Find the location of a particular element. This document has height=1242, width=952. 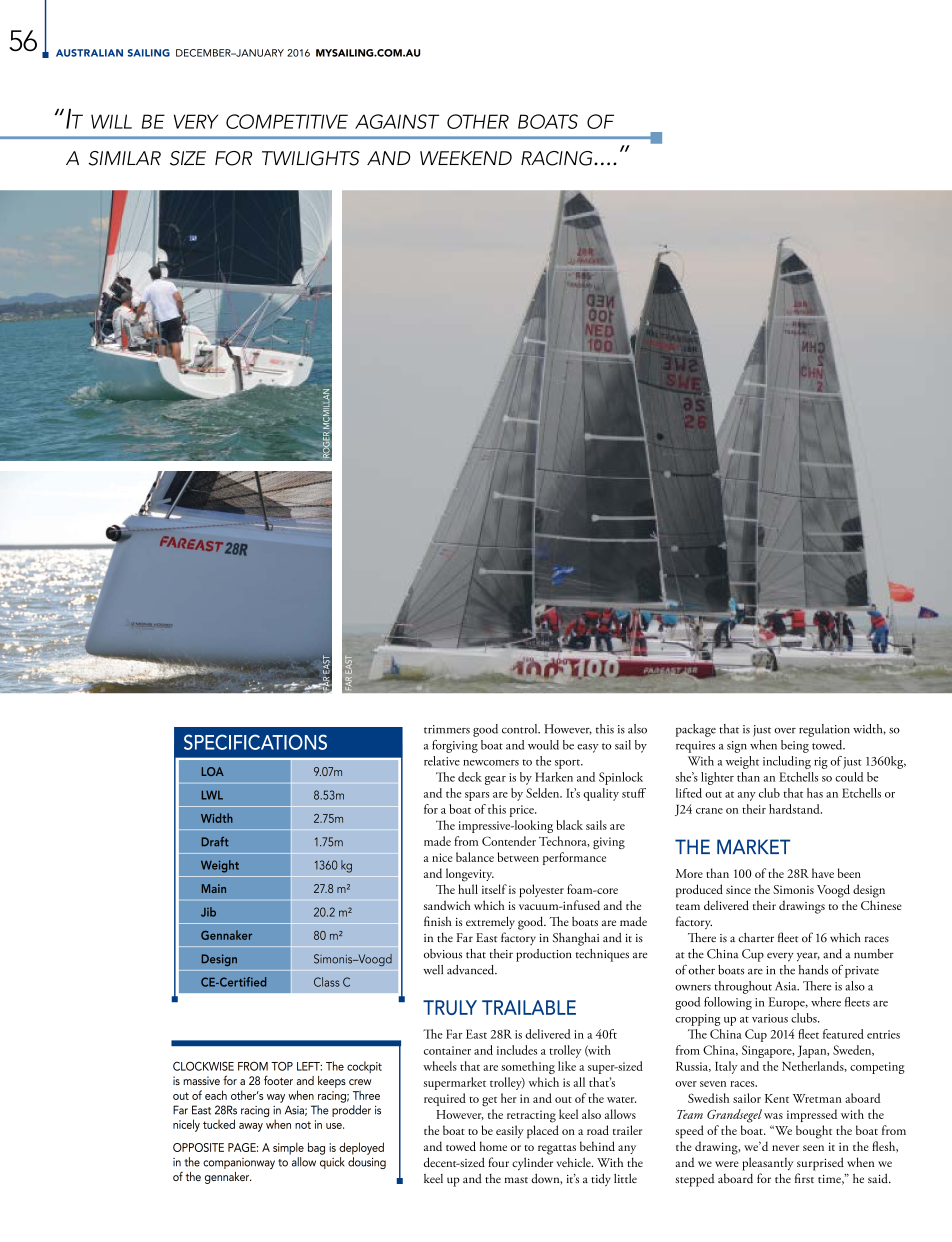

has is located at coordinates (815, 793).
